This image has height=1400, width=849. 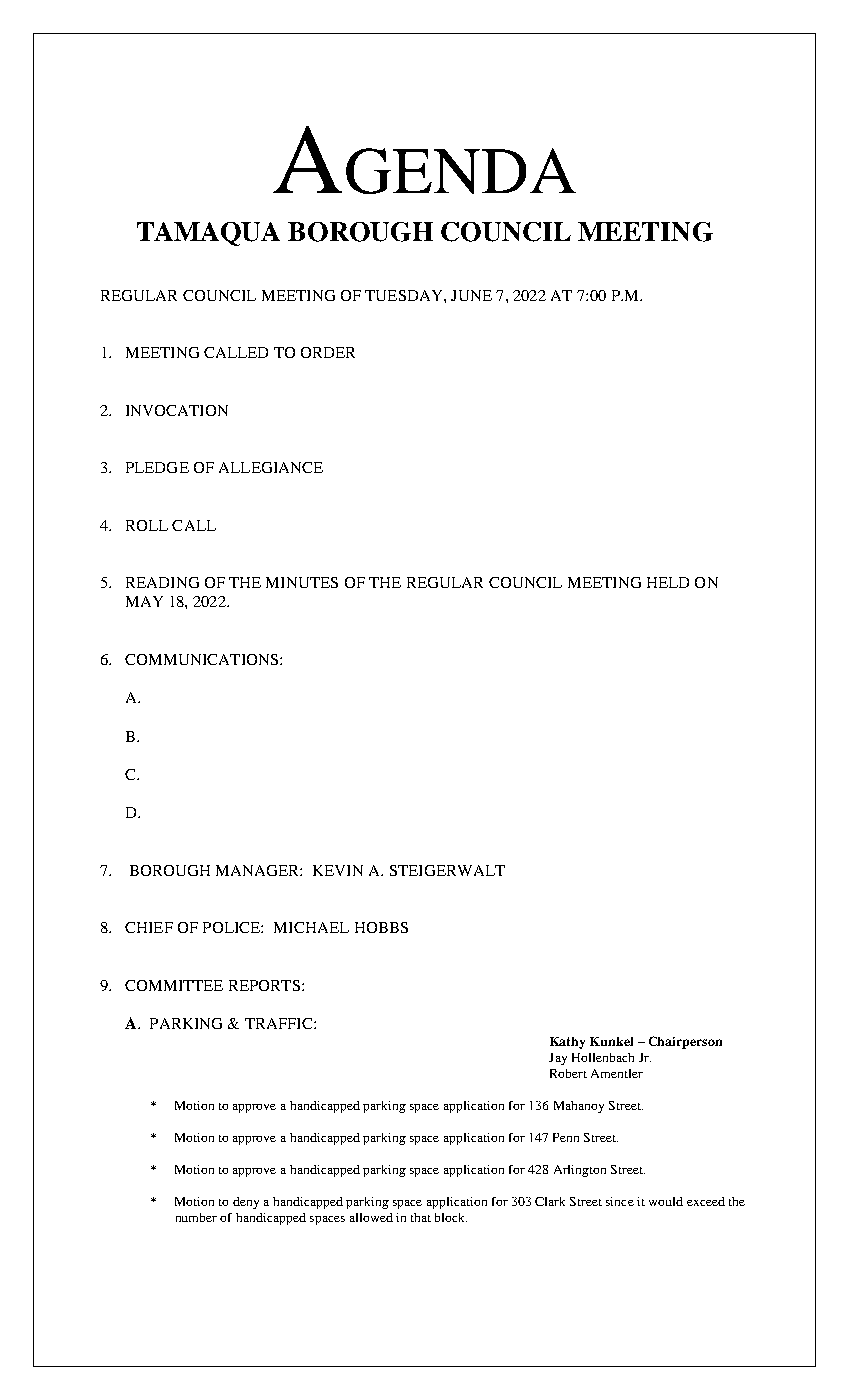 I want to click on number, so click(x=196, y=1217).
